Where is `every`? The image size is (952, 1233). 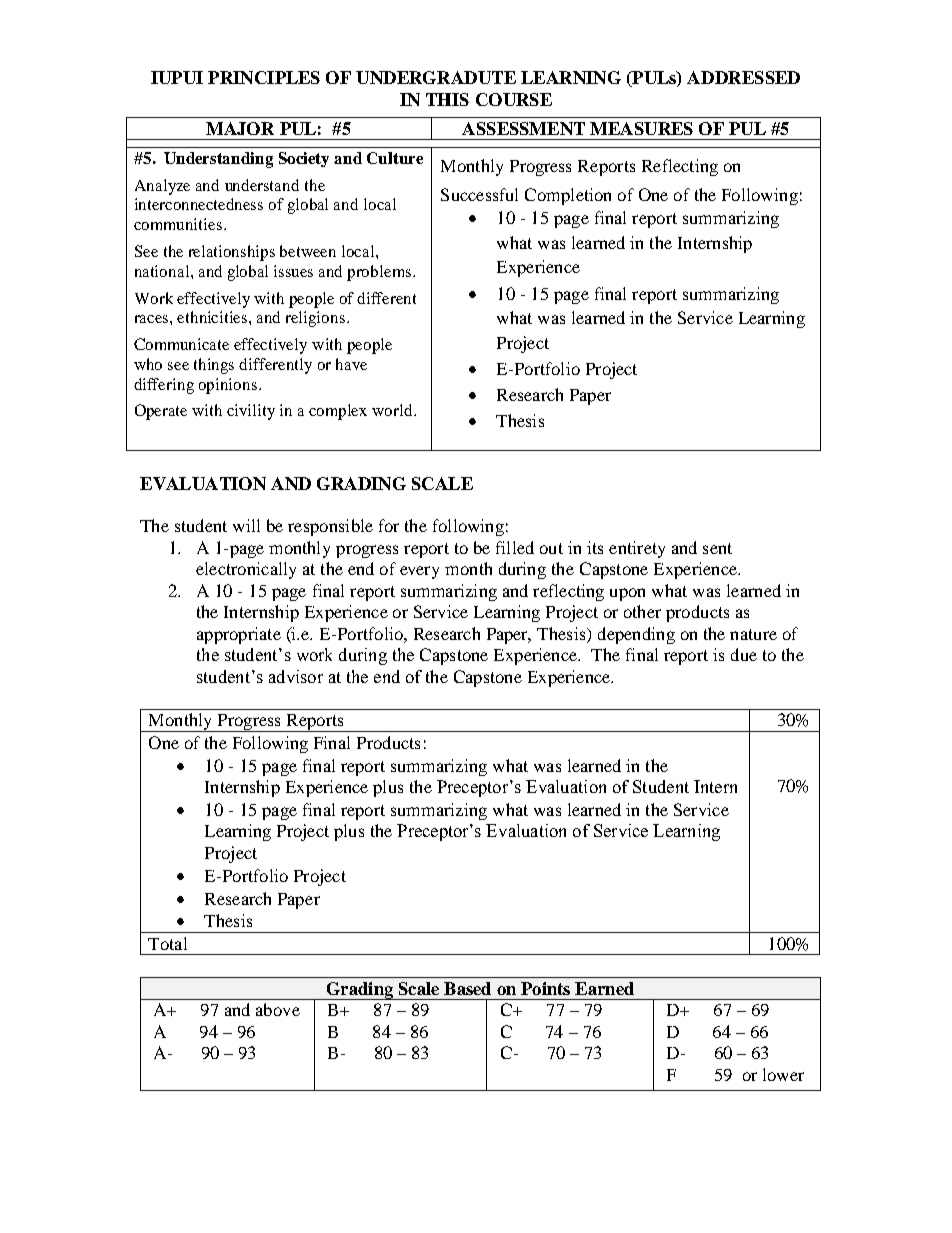
every is located at coordinates (419, 572).
